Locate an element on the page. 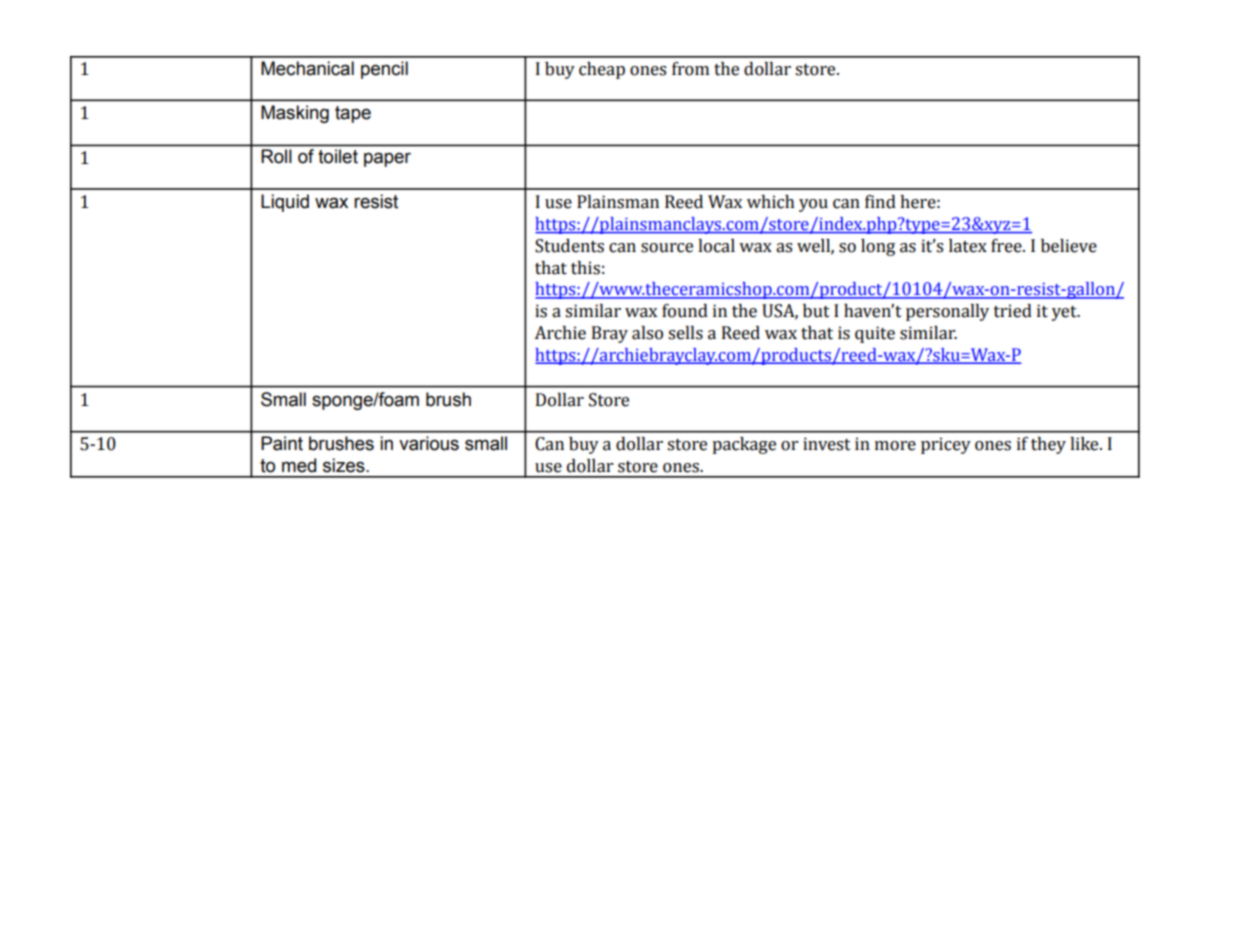 The width and height of the document is (1233, 952). cheap is located at coordinates (602, 70).
